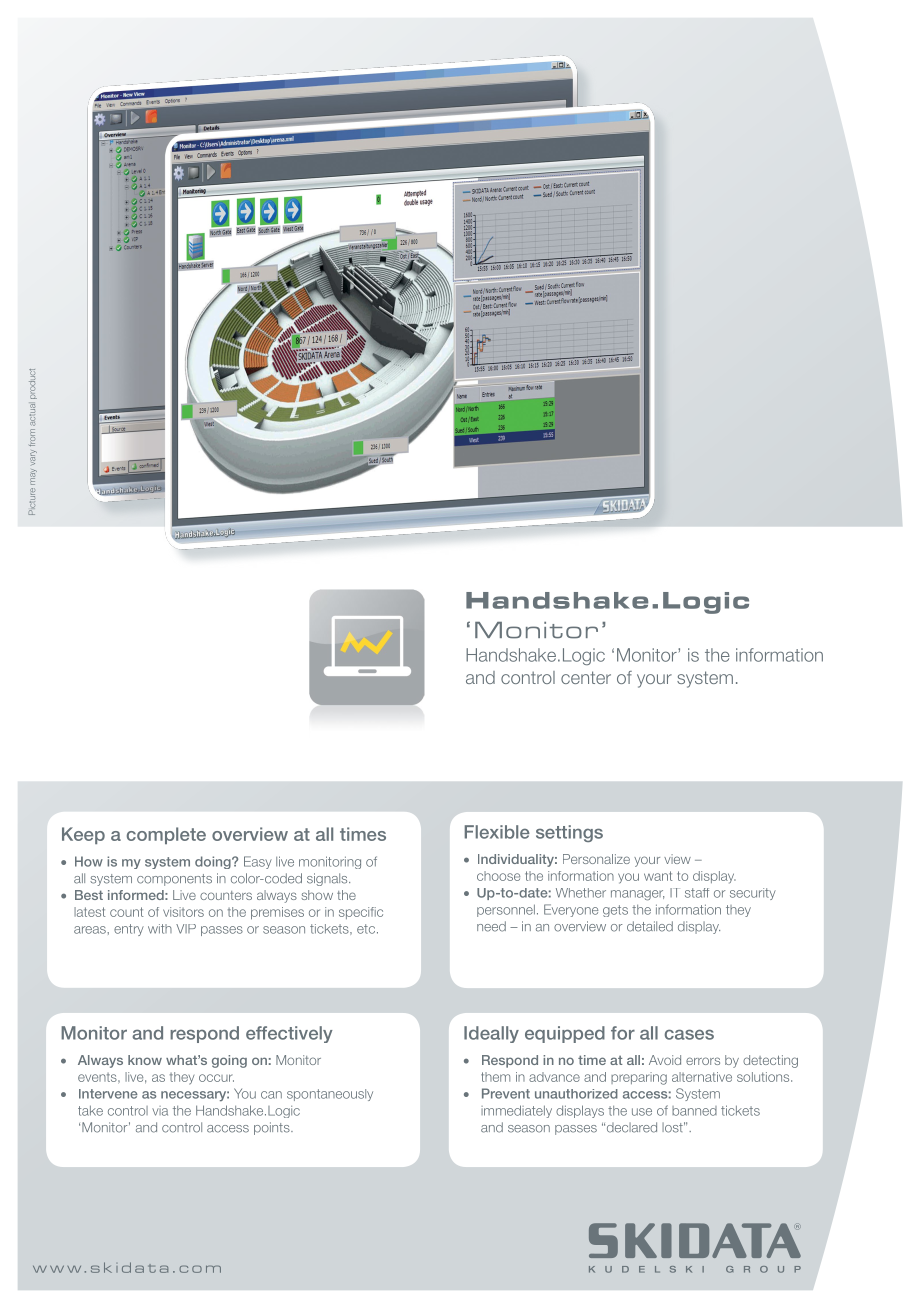  Describe the element at coordinates (497, 832) in the document. I see `Flexible` at that location.
